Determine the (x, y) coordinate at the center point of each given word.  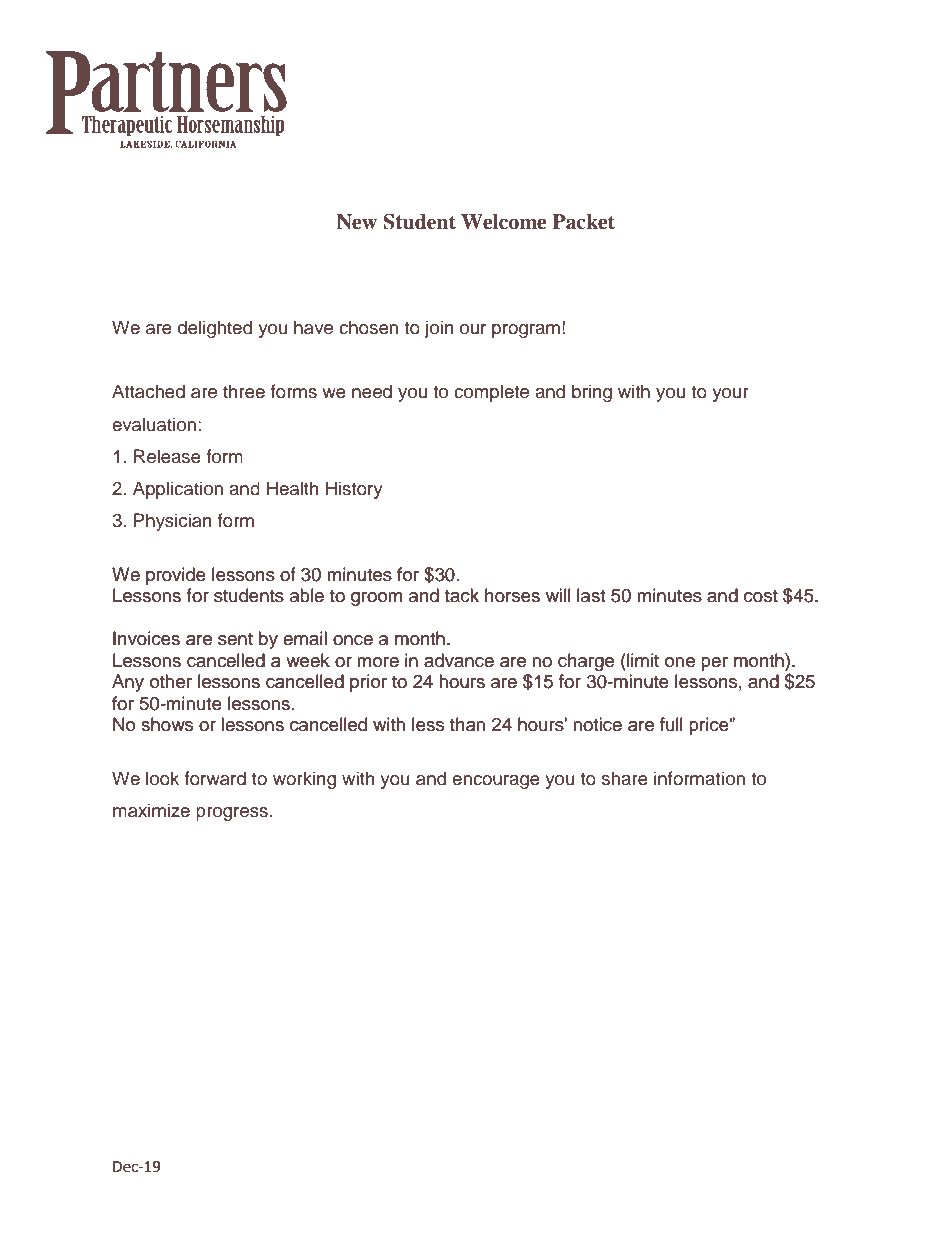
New (356, 222)
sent (235, 639)
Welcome (503, 222)
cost (761, 596)
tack (462, 595)
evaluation (154, 424)
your (730, 395)
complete (491, 393)
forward (215, 778)
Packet (583, 222)
